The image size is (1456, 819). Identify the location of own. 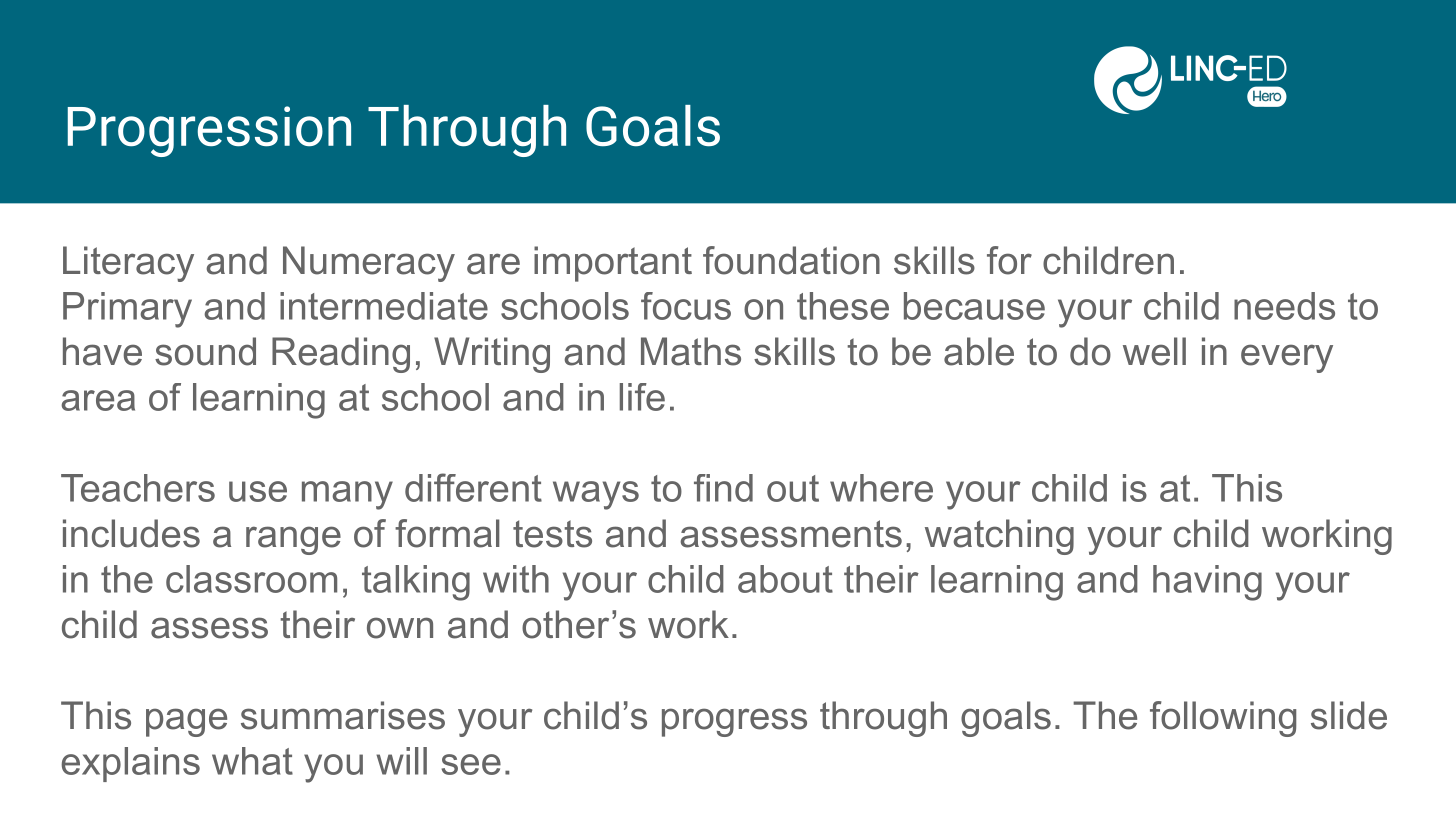
(400, 628).
